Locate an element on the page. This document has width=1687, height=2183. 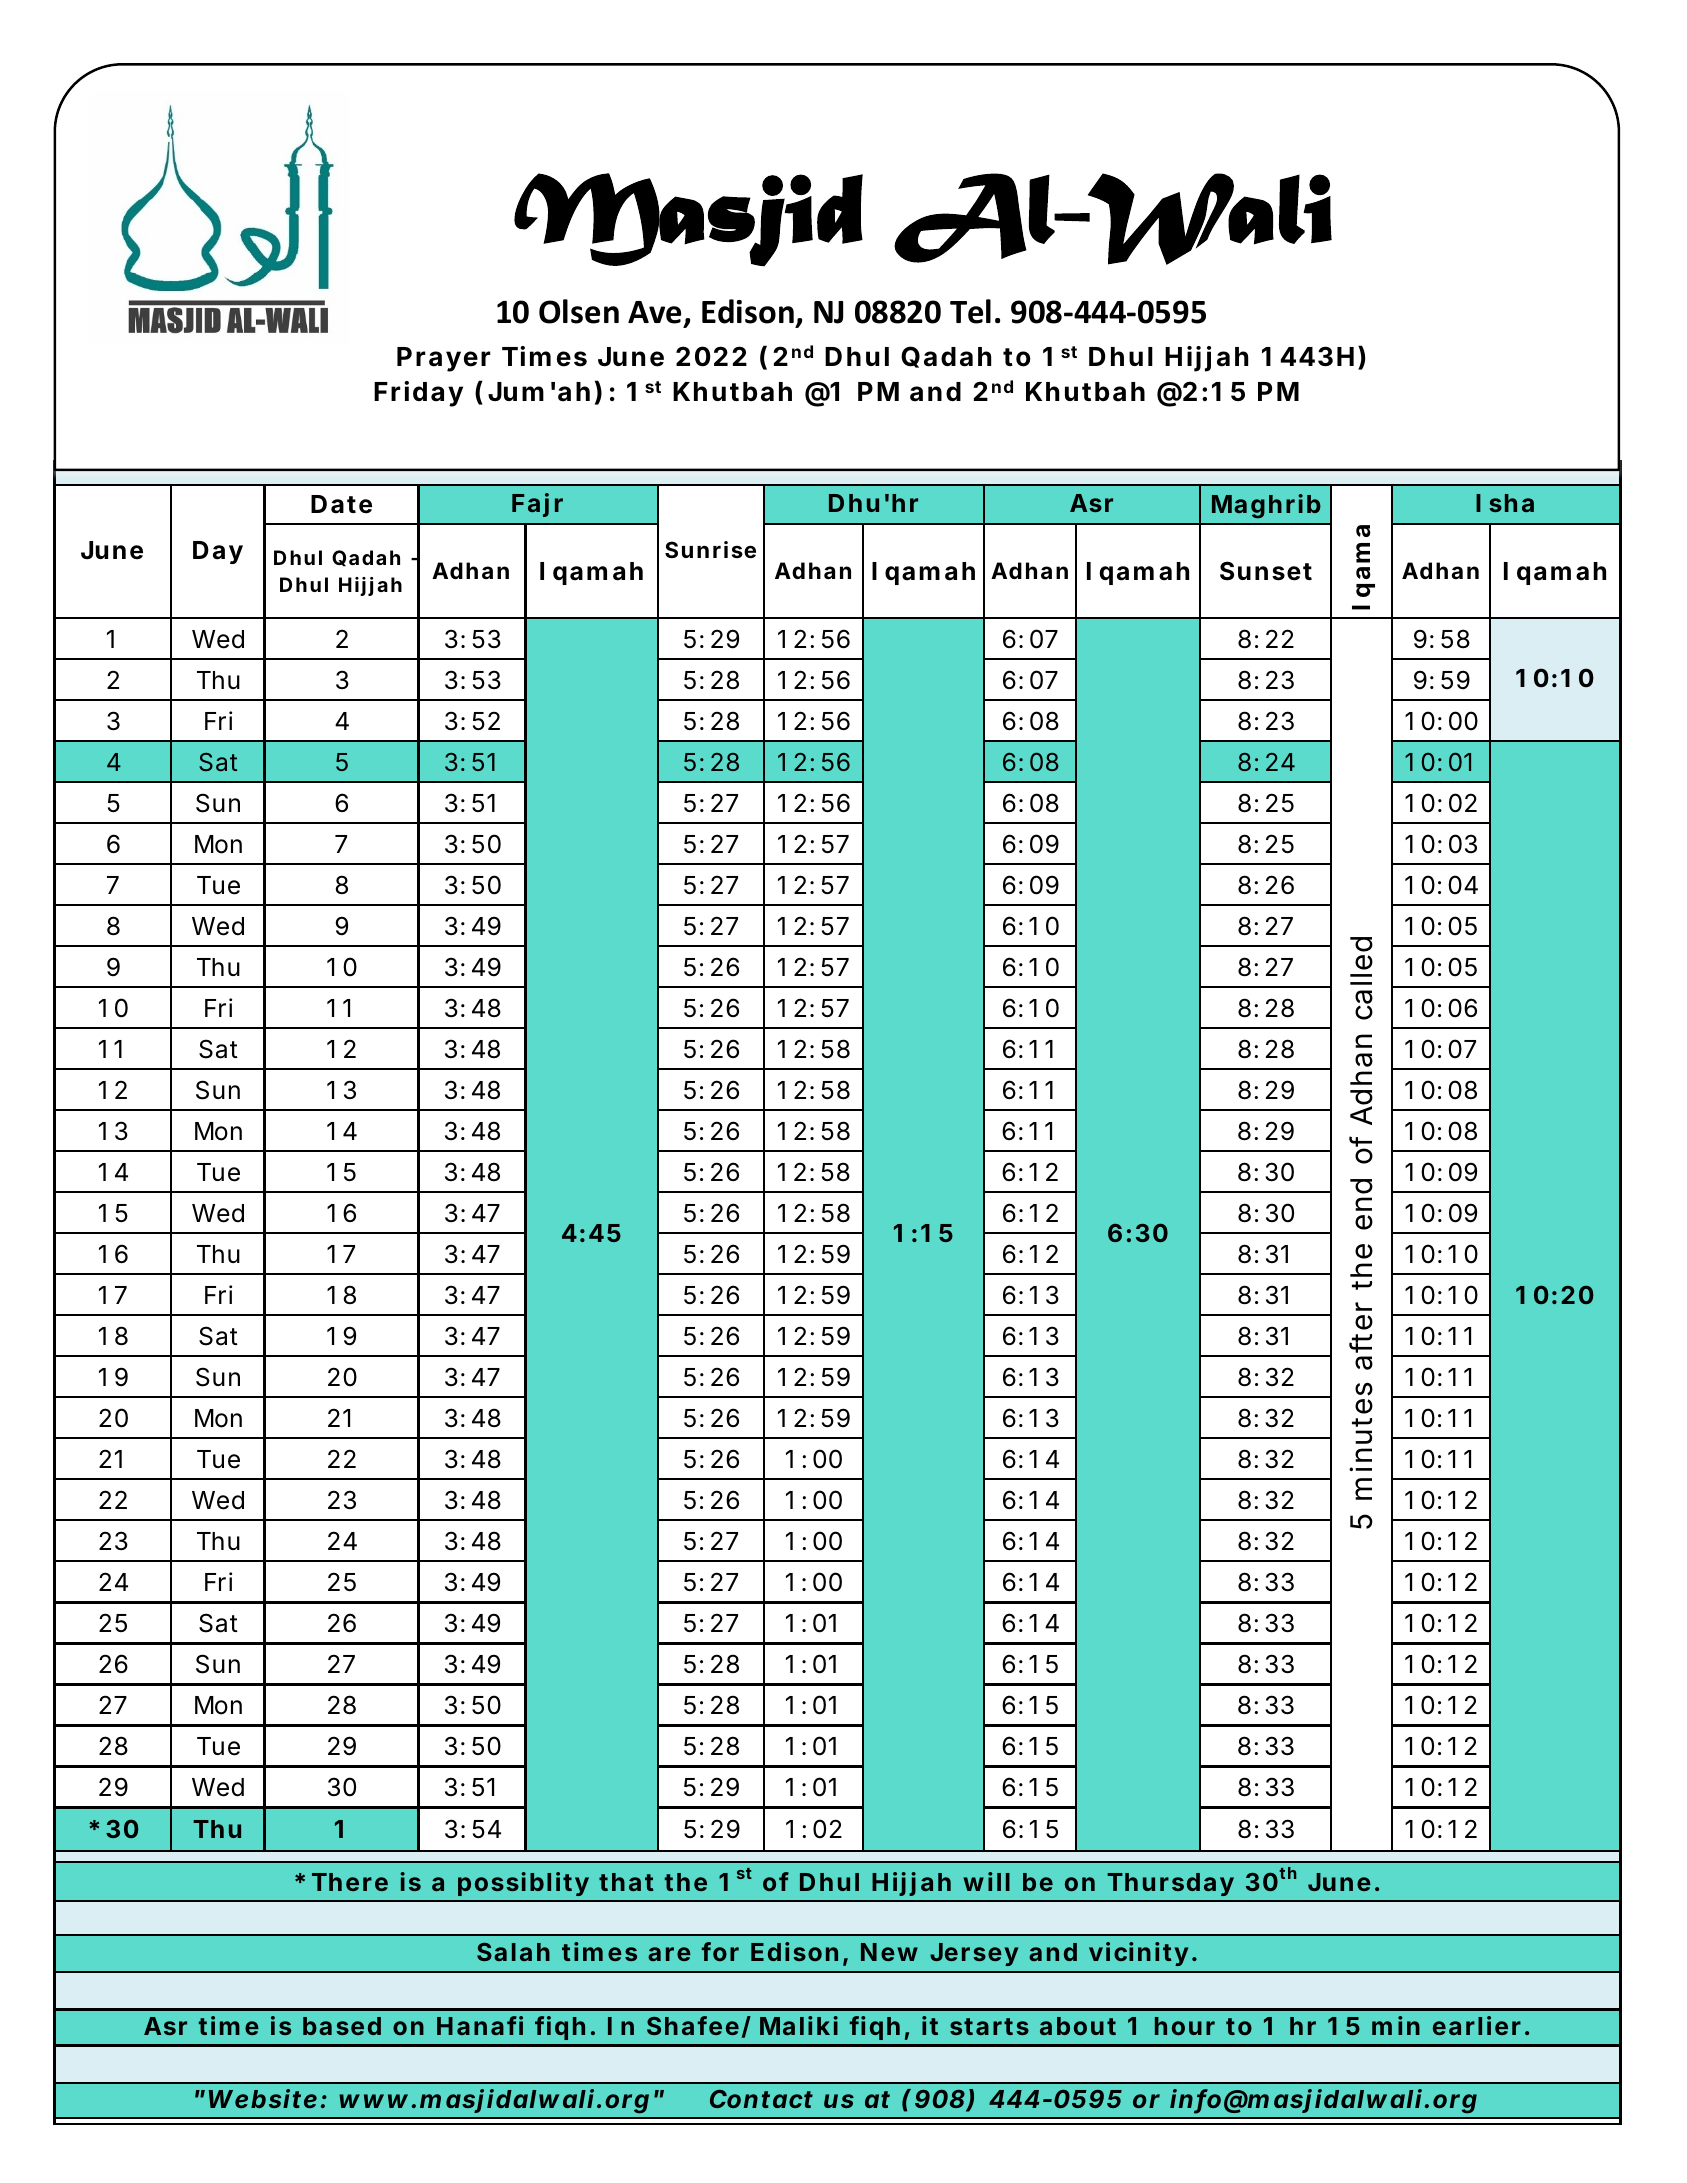
starts is located at coordinates (989, 2026).
